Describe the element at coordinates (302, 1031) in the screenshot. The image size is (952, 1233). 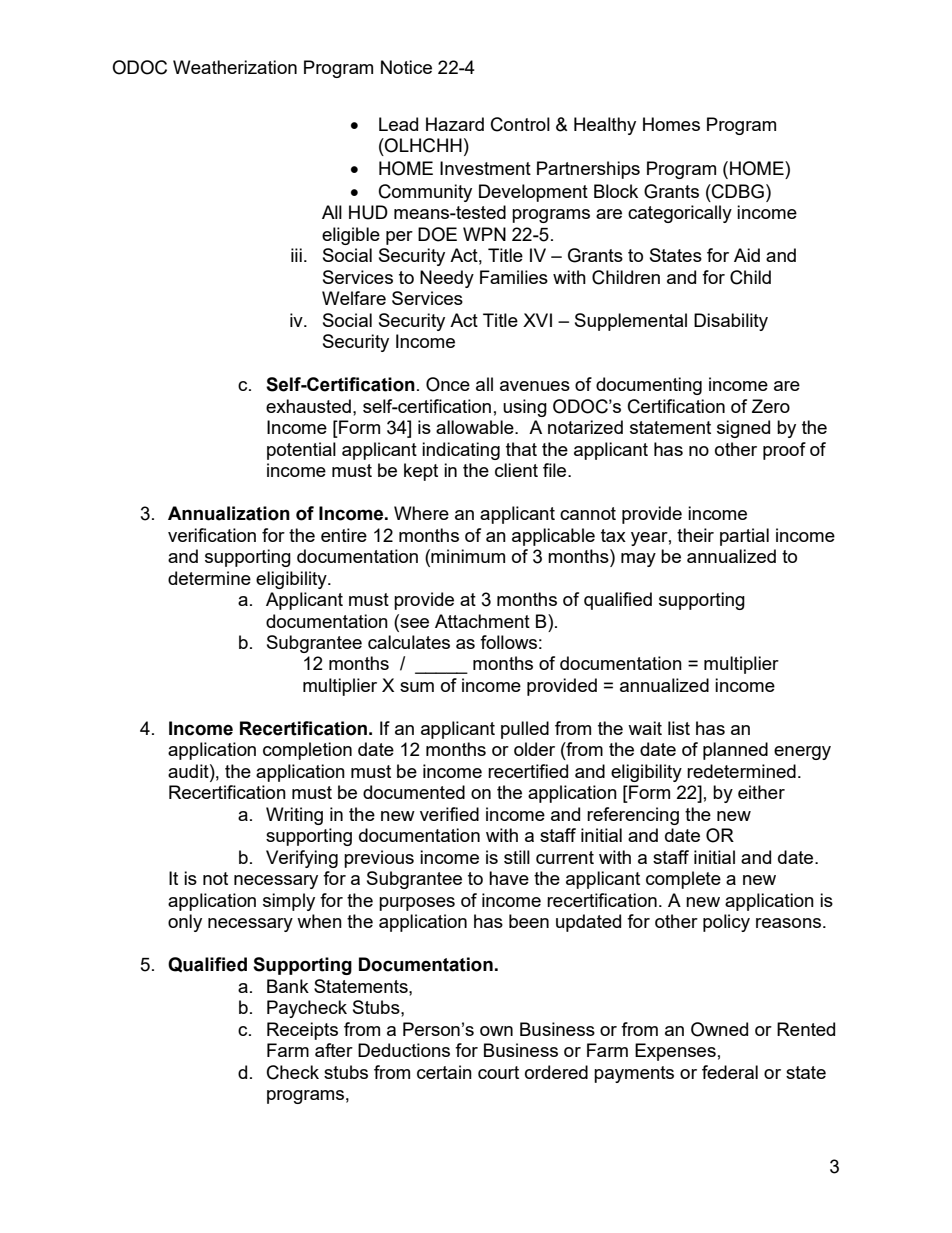
I see `Receipts` at that location.
